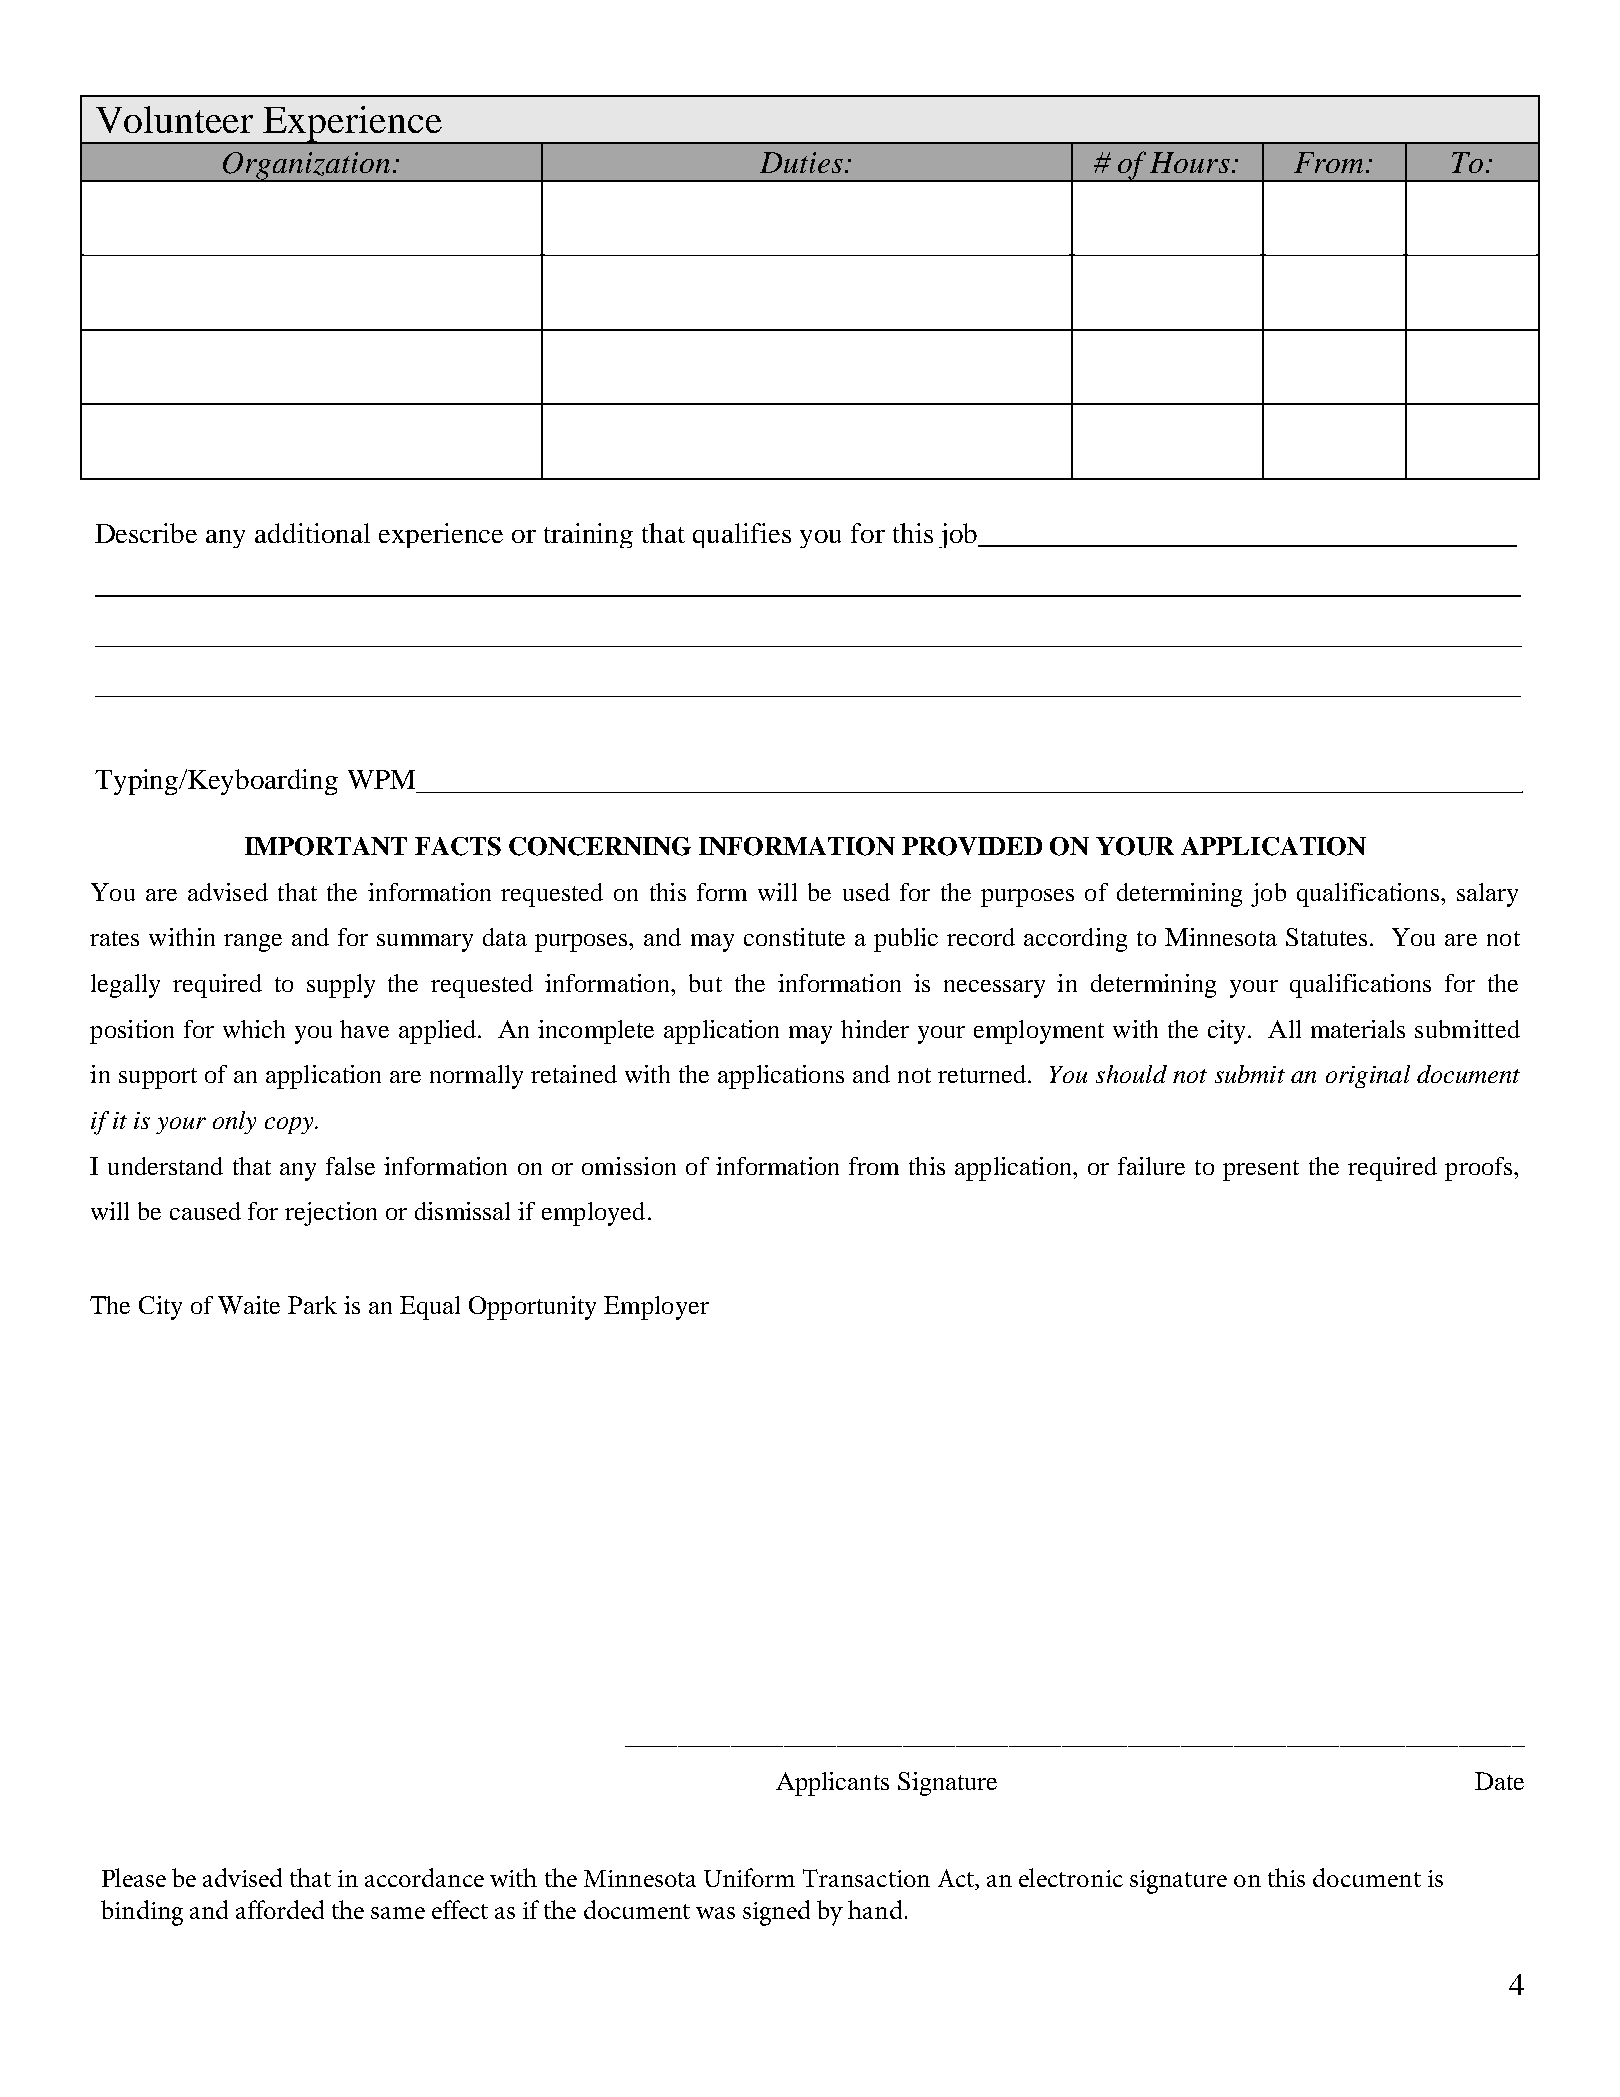 The image size is (1620, 2097). What do you see at coordinates (801, 162) in the screenshot?
I see `Duties` at bounding box center [801, 162].
